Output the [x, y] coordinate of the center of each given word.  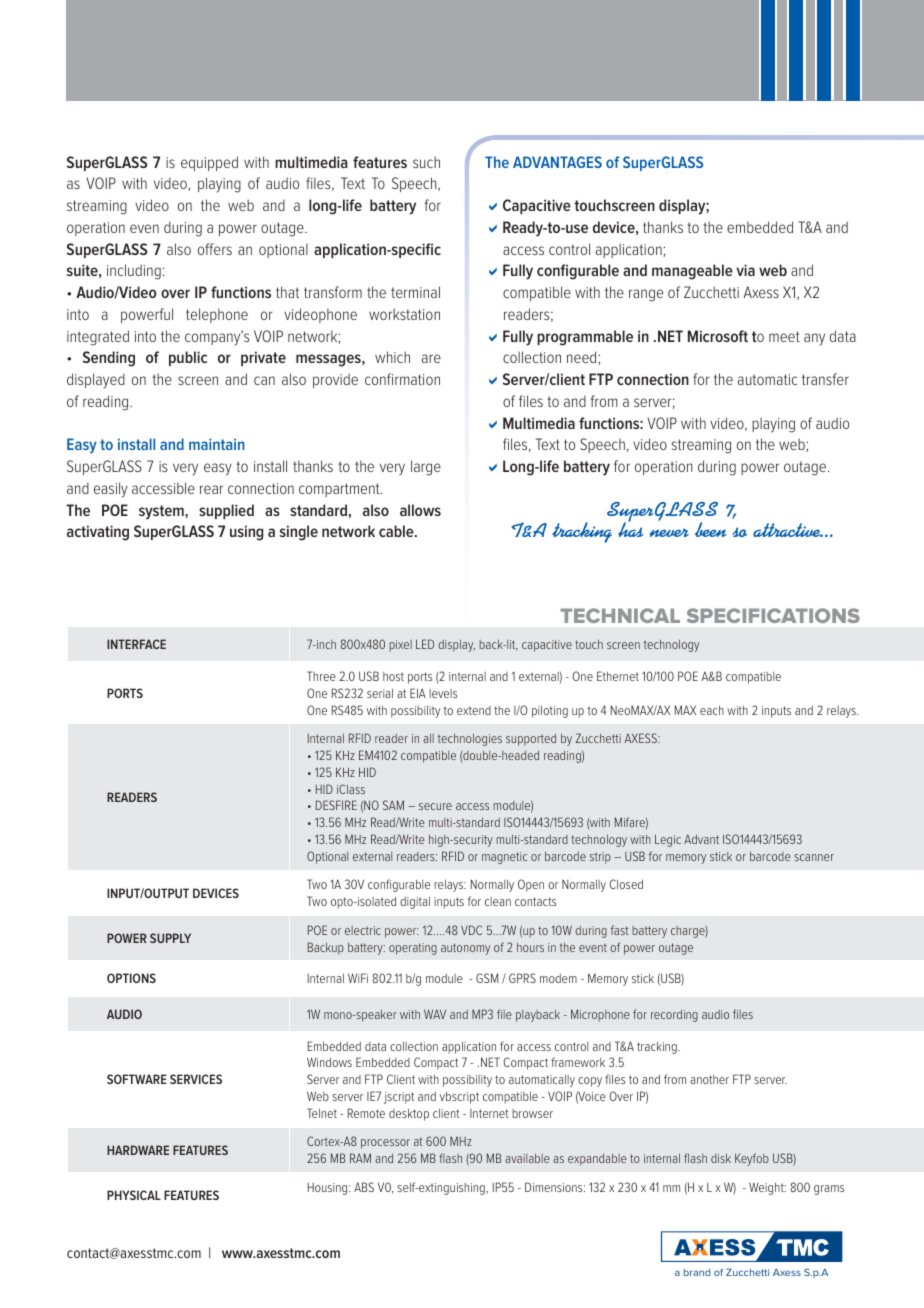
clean [498, 901]
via [745, 270]
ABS [364, 1187]
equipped [209, 163]
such [426, 162]
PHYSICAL [134, 1195]
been [710, 529]
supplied [226, 511]
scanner [814, 857]
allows [420, 510]
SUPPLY [170, 938]
